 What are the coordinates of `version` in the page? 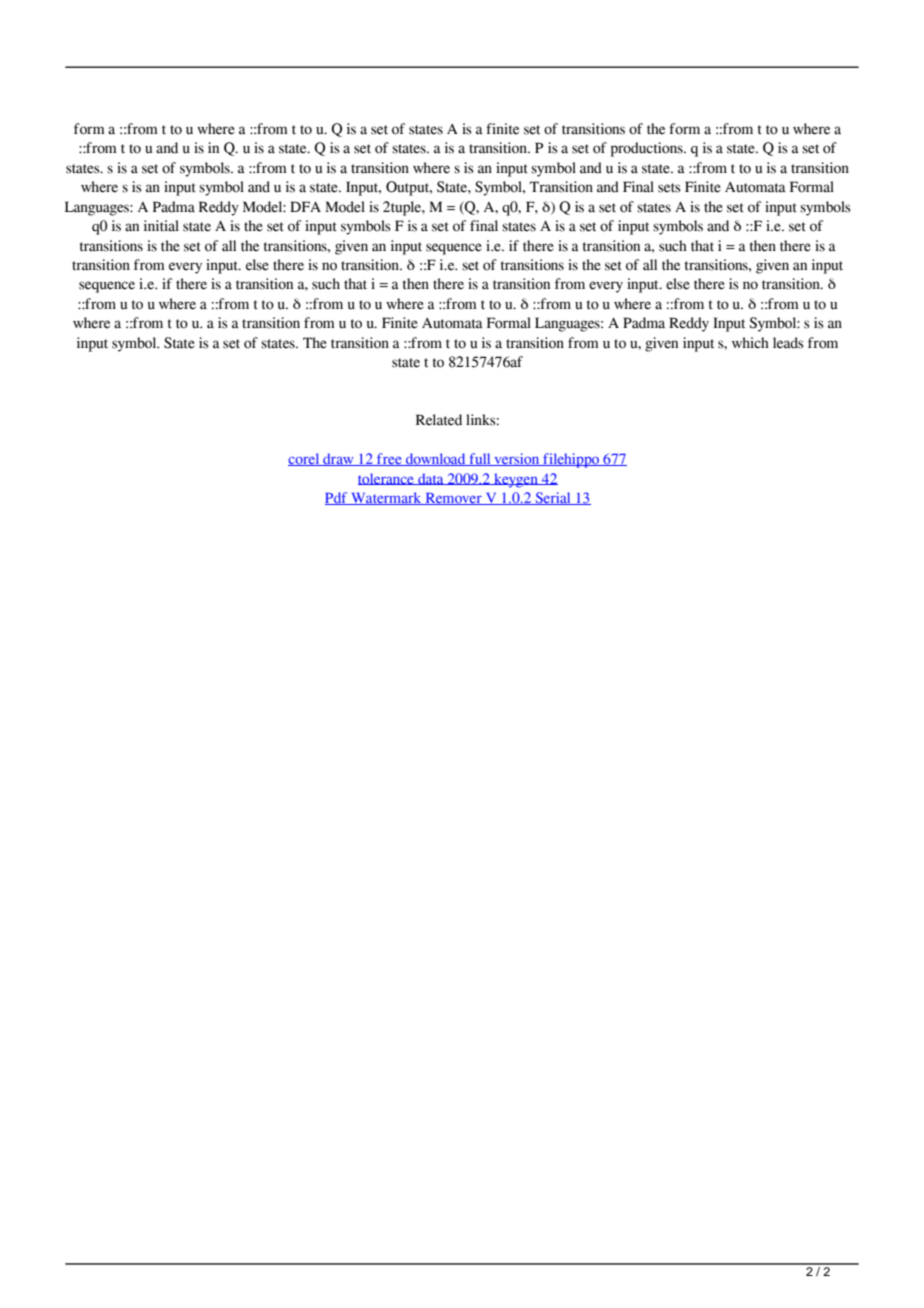 It's located at (517, 459).
